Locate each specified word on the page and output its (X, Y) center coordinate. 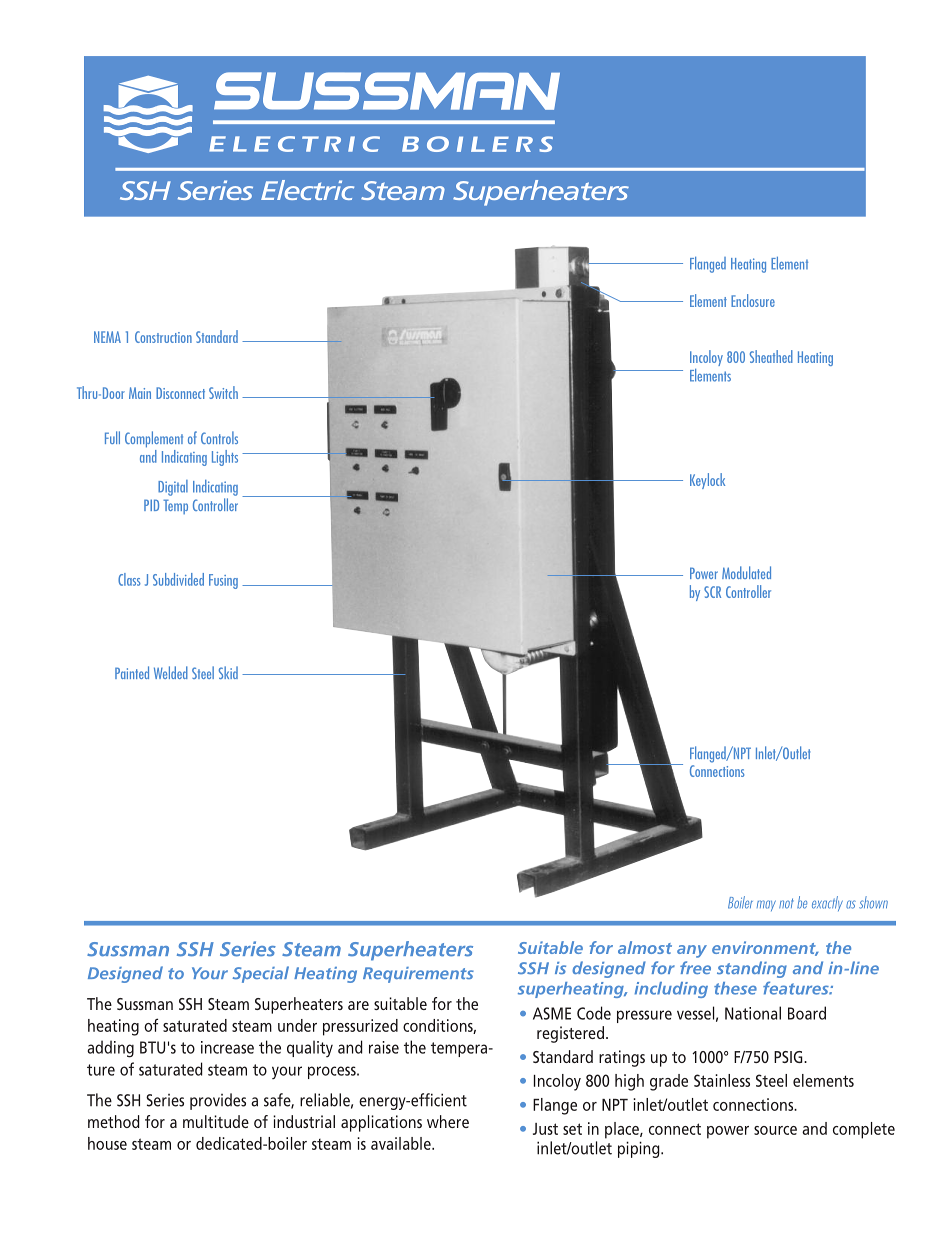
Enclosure (753, 300)
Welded (171, 672)
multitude (216, 1121)
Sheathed (771, 356)
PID (151, 505)
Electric (307, 190)
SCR (712, 592)
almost (645, 947)
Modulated (746, 572)
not (786, 903)
